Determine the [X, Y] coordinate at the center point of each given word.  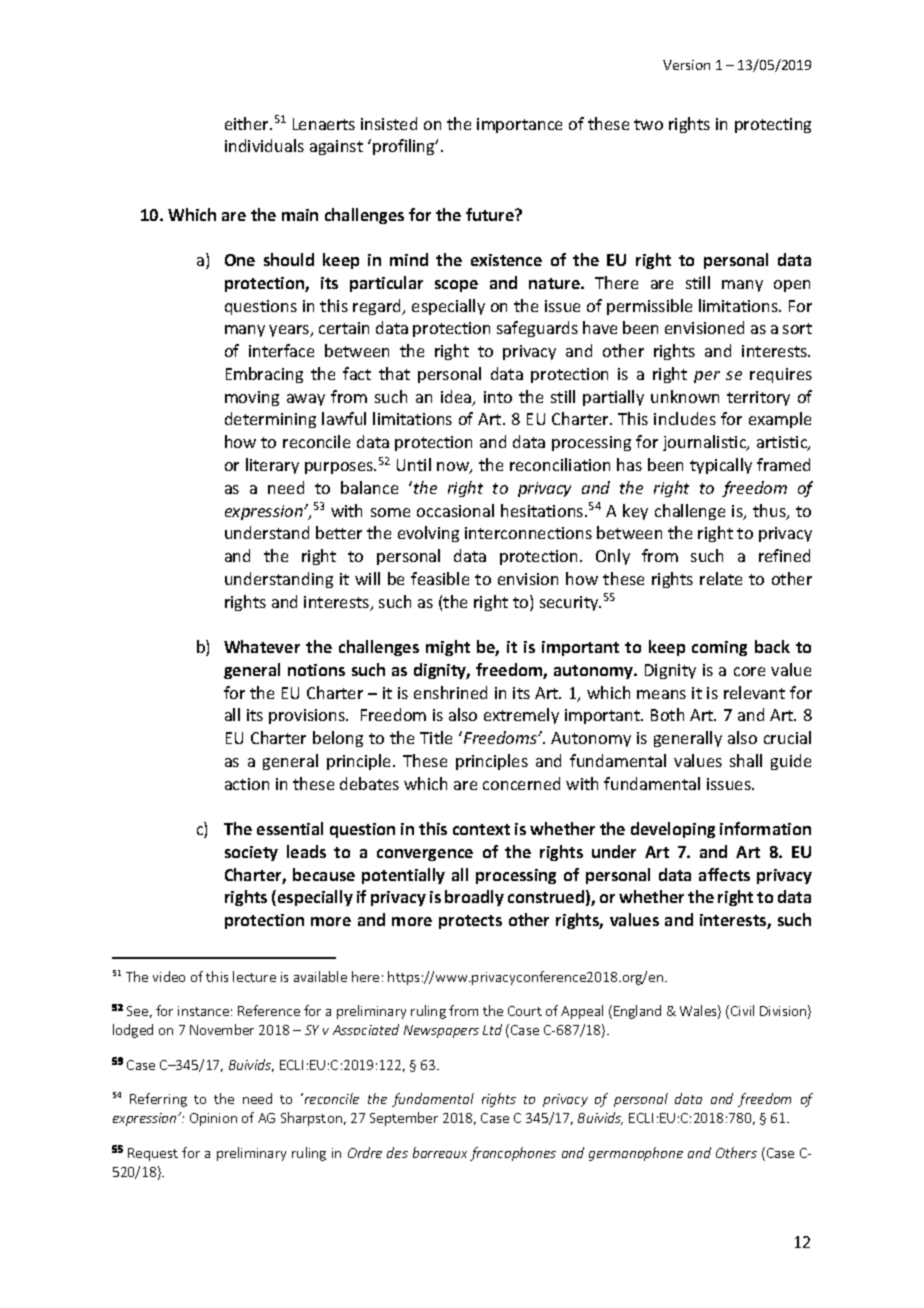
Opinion [213, 1119]
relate [721, 578]
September [404, 1119]
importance [519, 125]
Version [686, 65]
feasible [440, 578]
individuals [264, 145]
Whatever [262, 646]
